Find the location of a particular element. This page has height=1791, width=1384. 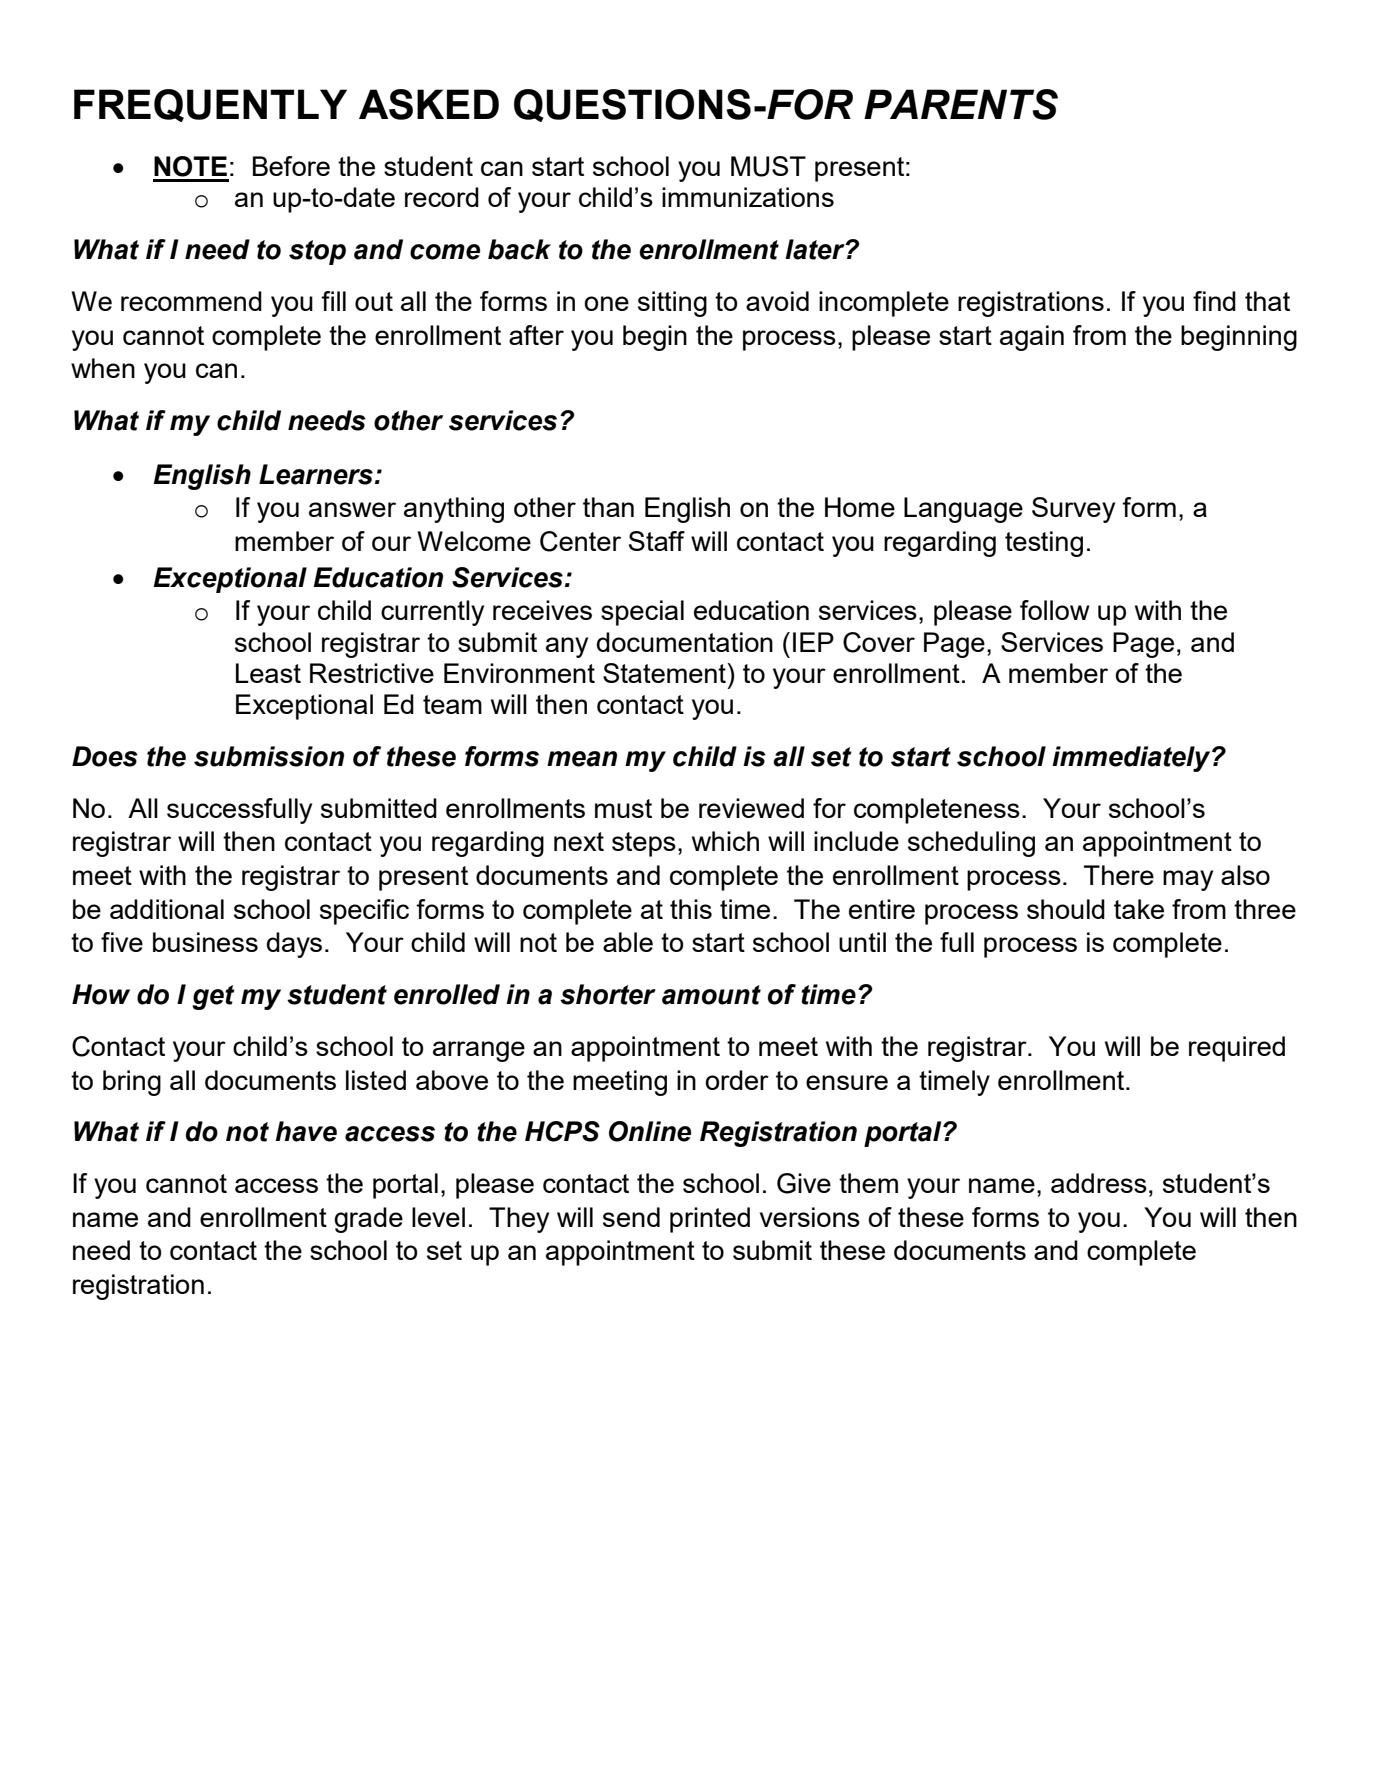

business is located at coordinates (205, 942).
